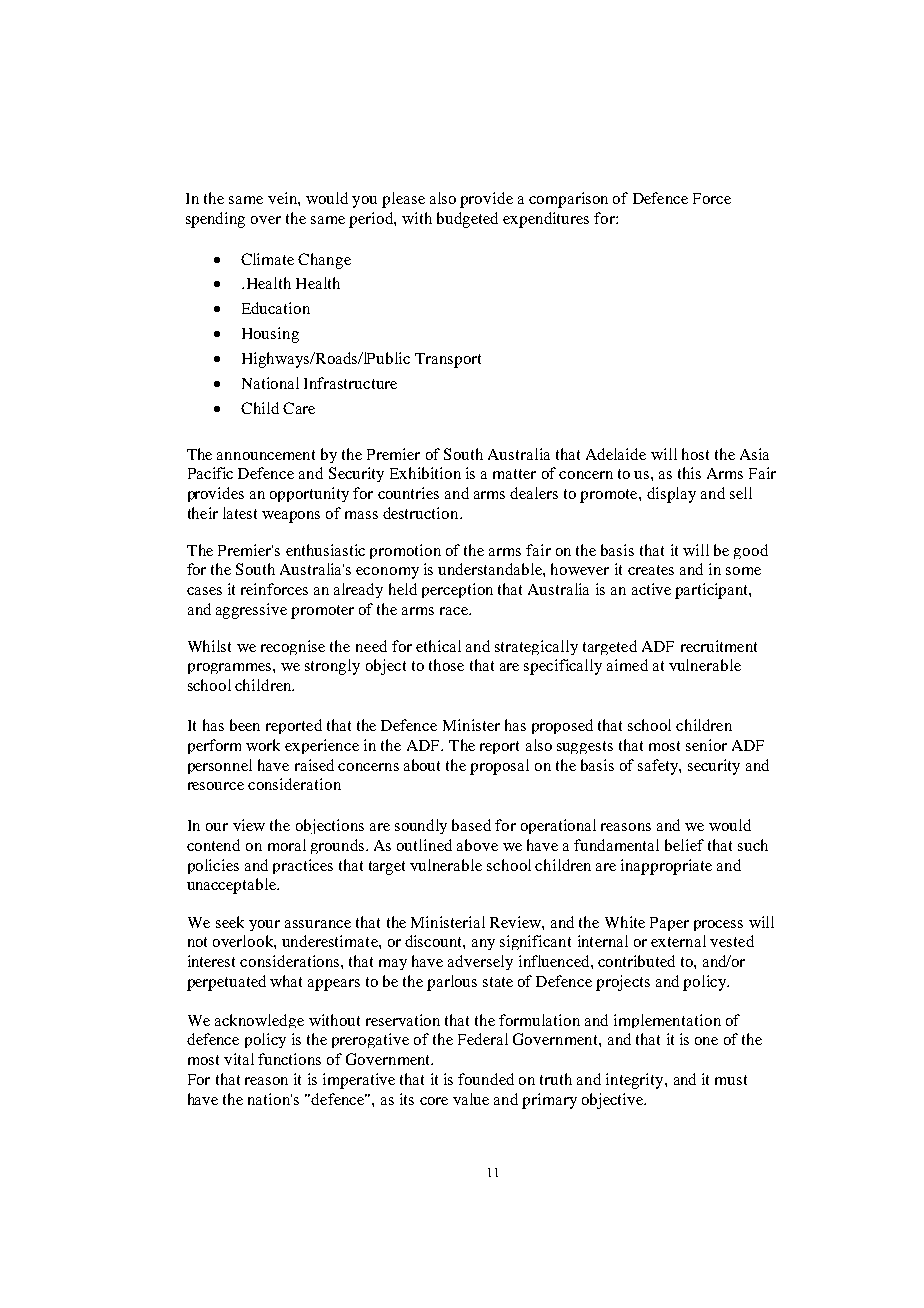 Image resolution: width=924 pixels, height=1308 pixels. I want to click on functions, so click(289, 1059).
